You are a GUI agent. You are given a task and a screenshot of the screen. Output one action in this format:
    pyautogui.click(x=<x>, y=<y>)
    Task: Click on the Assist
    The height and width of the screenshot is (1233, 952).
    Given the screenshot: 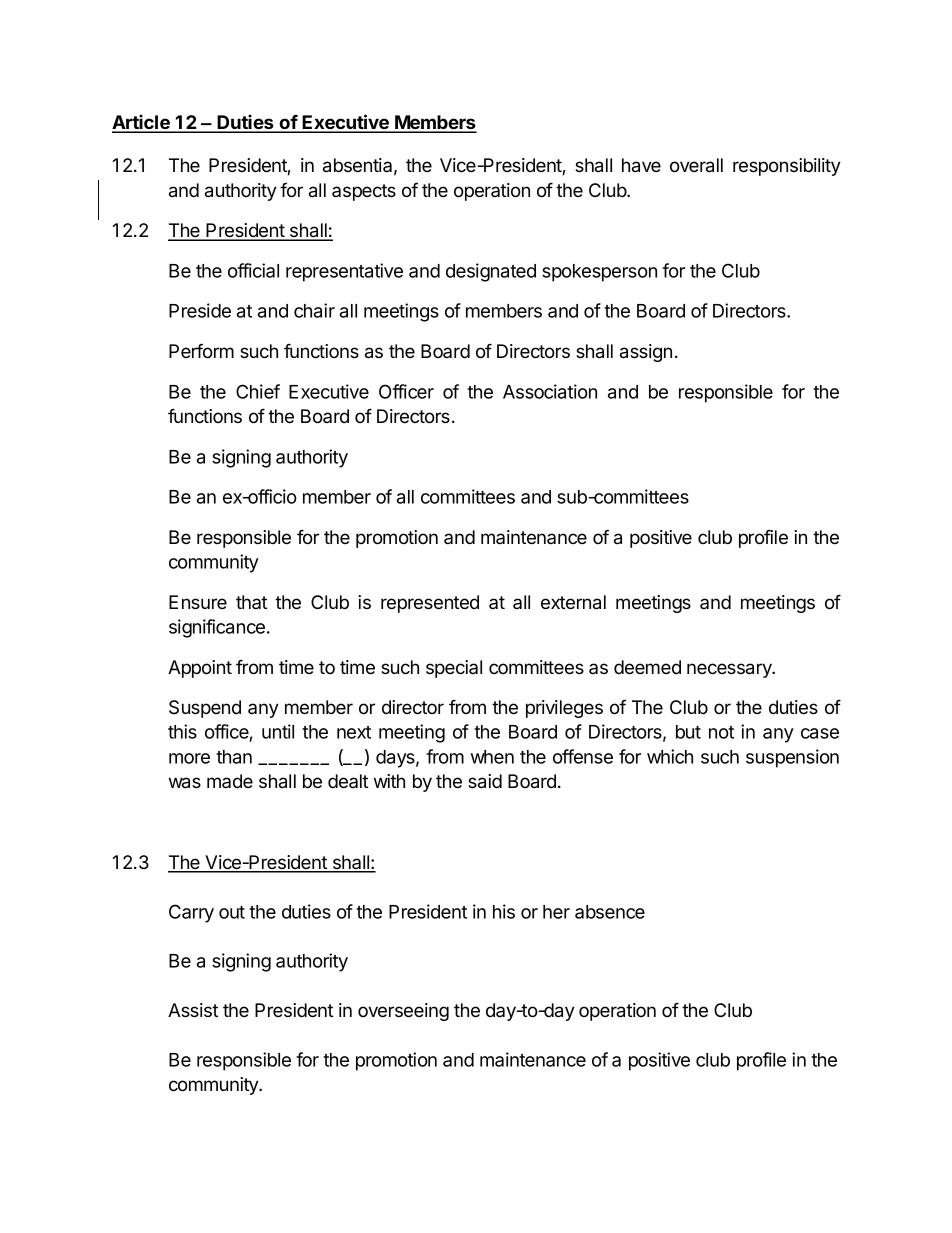 What is the action you would take?
    pyautogui.click(x=193, y=1010)
